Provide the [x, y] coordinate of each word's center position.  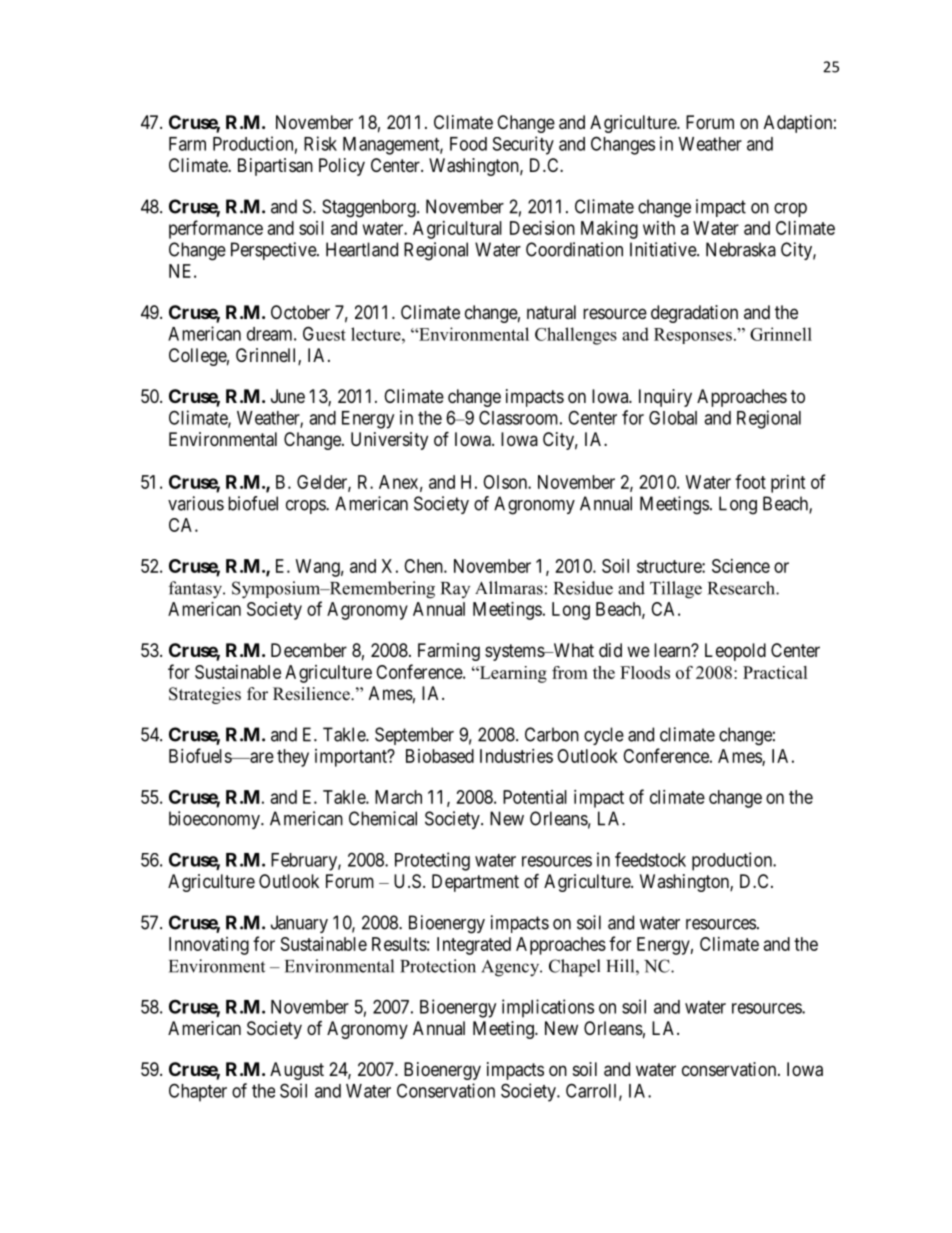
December [309, 650]
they [293, 758]
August [297, 1071]
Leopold [735, 652]
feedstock [650, 859]
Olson [506, 482]
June [288, 396]
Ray [455, 590]
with [659, 228]
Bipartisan [275, 167]
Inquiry [665, 398]
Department [475, 883]
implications [548, 1008]
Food [468, 144]
